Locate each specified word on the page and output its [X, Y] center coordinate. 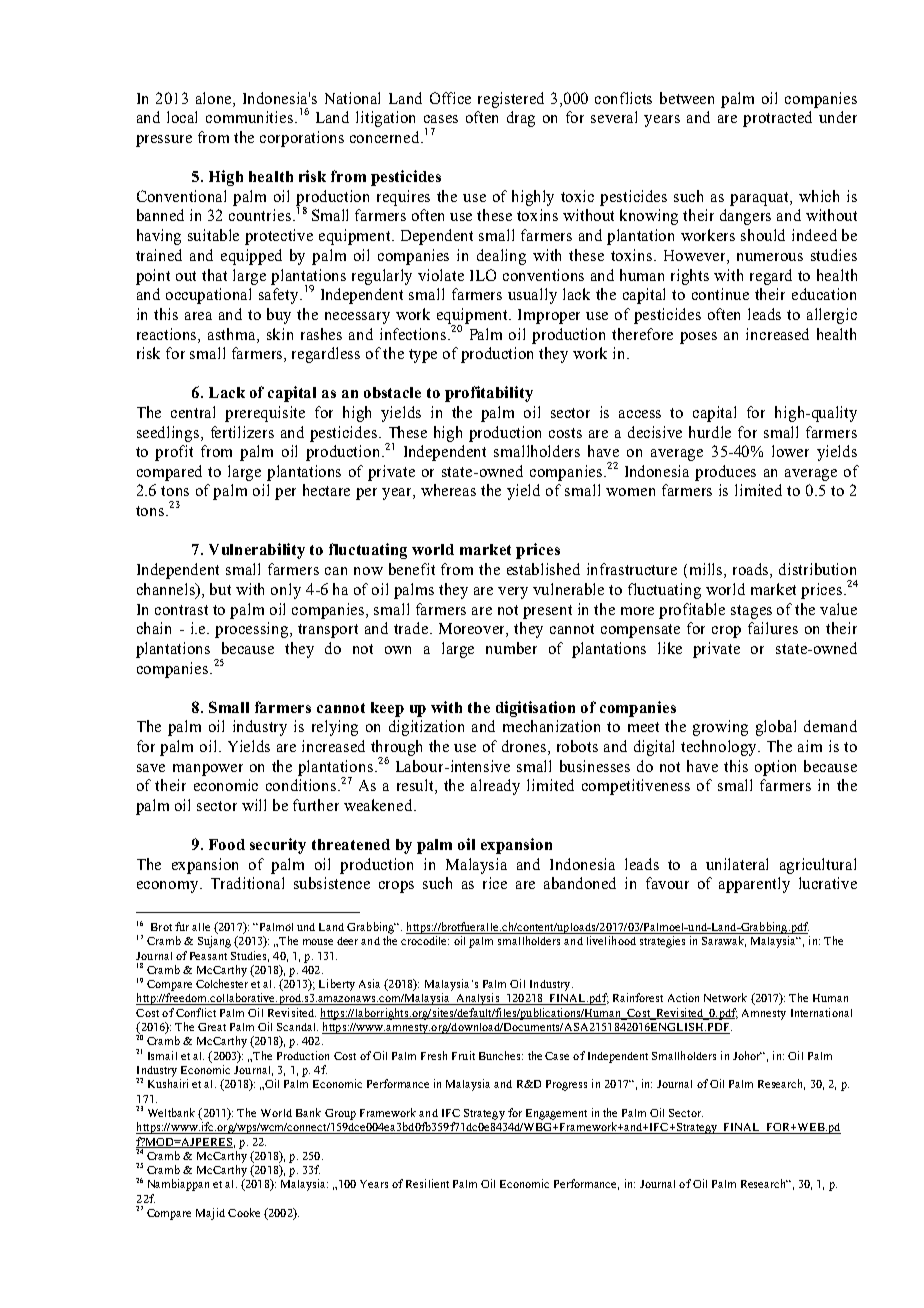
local [182, 117]
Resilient [427, 1183]
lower [790, 451]
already [495, 787]
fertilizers [242, 432]
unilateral [737, 864]
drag [521, 119]
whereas [448, 490]
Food [227, 844]
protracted [777, 119]
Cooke [244, 1212]
